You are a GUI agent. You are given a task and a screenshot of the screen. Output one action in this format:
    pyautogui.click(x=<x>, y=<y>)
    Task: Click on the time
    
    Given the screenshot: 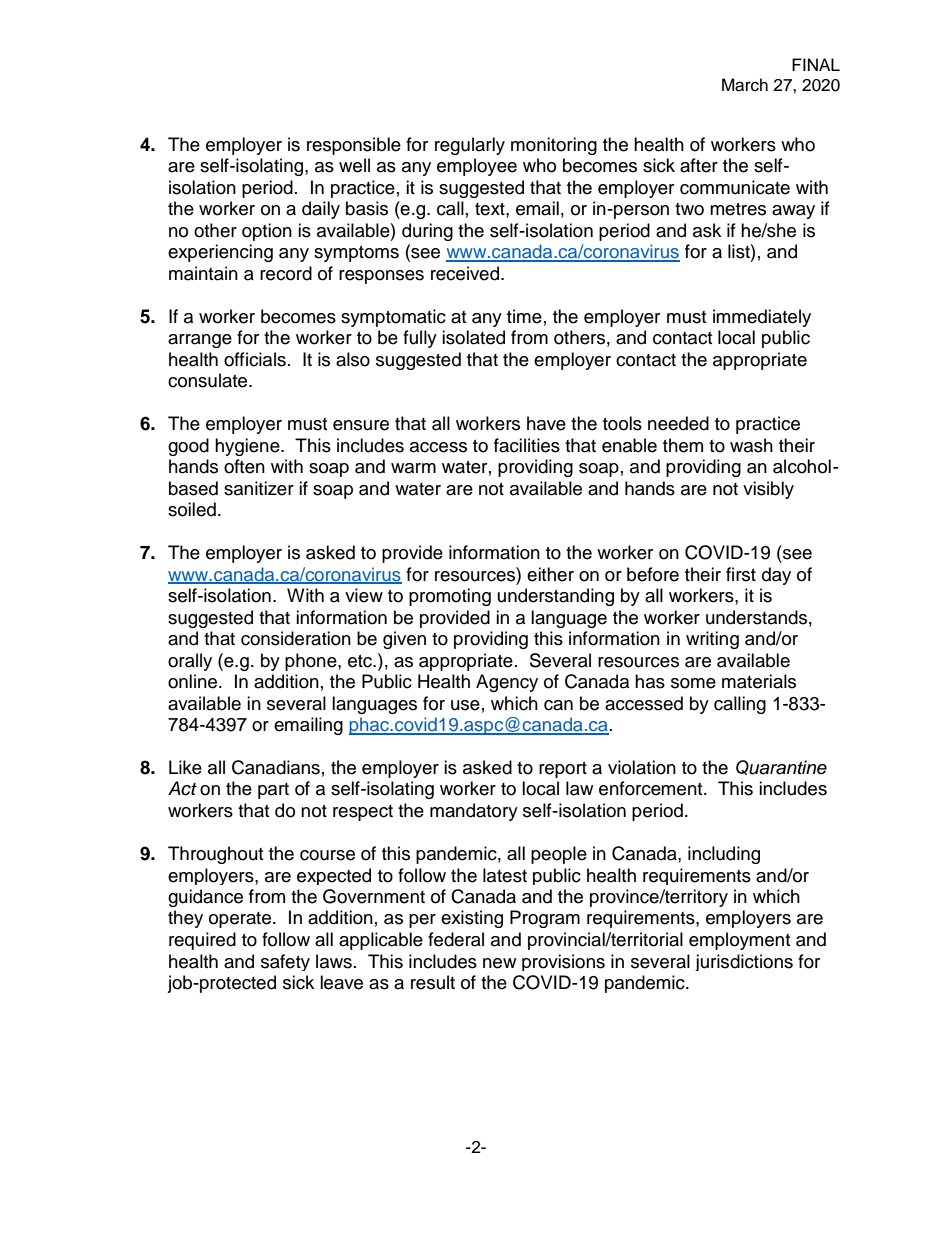 What is the action you would take?
    pyautogui.click(x=524, y=316)
